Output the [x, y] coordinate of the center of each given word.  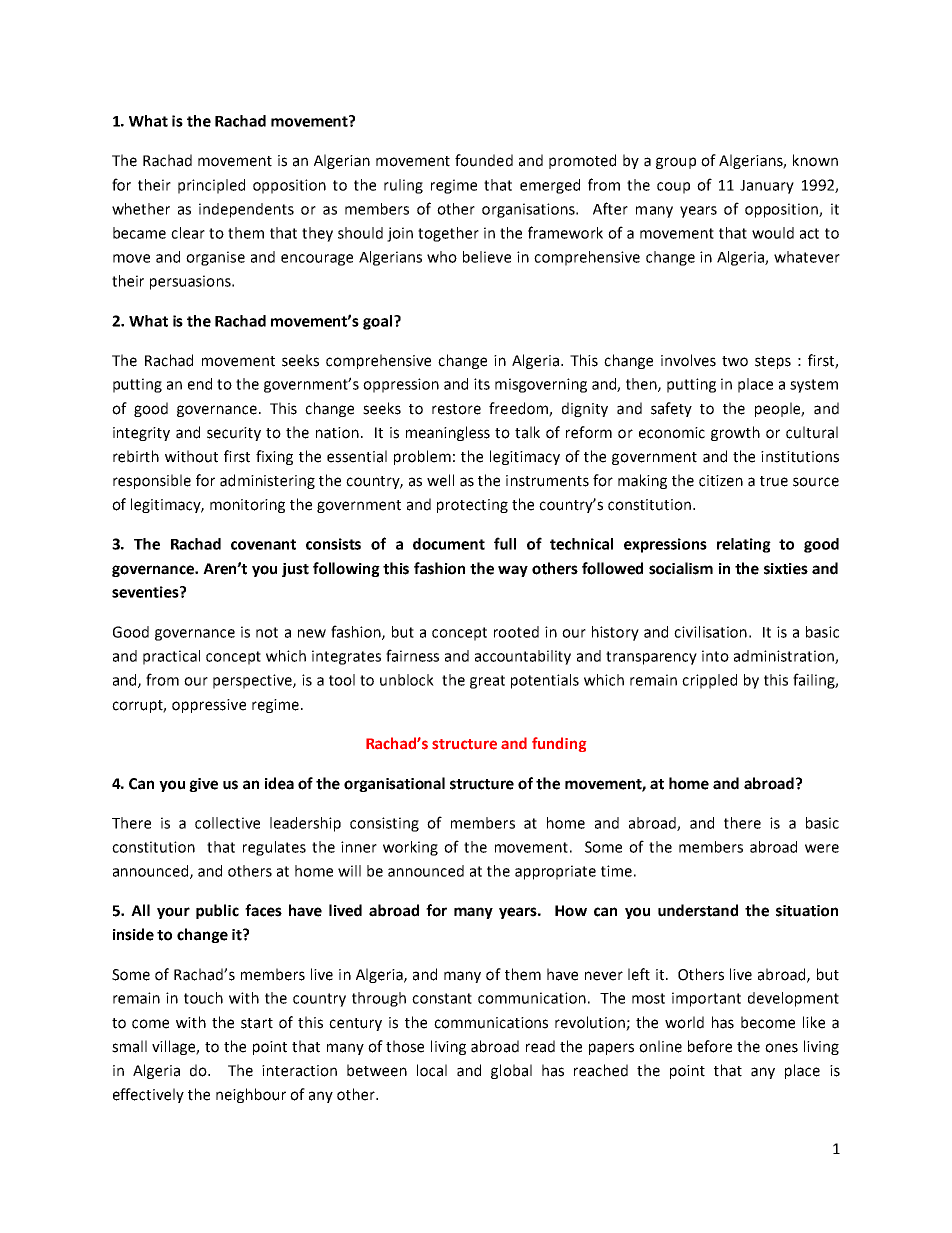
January [767, 187]
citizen [721, 481]
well [440, 480]
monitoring [247, 506]
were [822, 848]
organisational [394, 784]
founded [484, 160]
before [710, 1046]
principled [211, 186]
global [511, 1071]
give [203, 785]
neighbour [251, 1095]
